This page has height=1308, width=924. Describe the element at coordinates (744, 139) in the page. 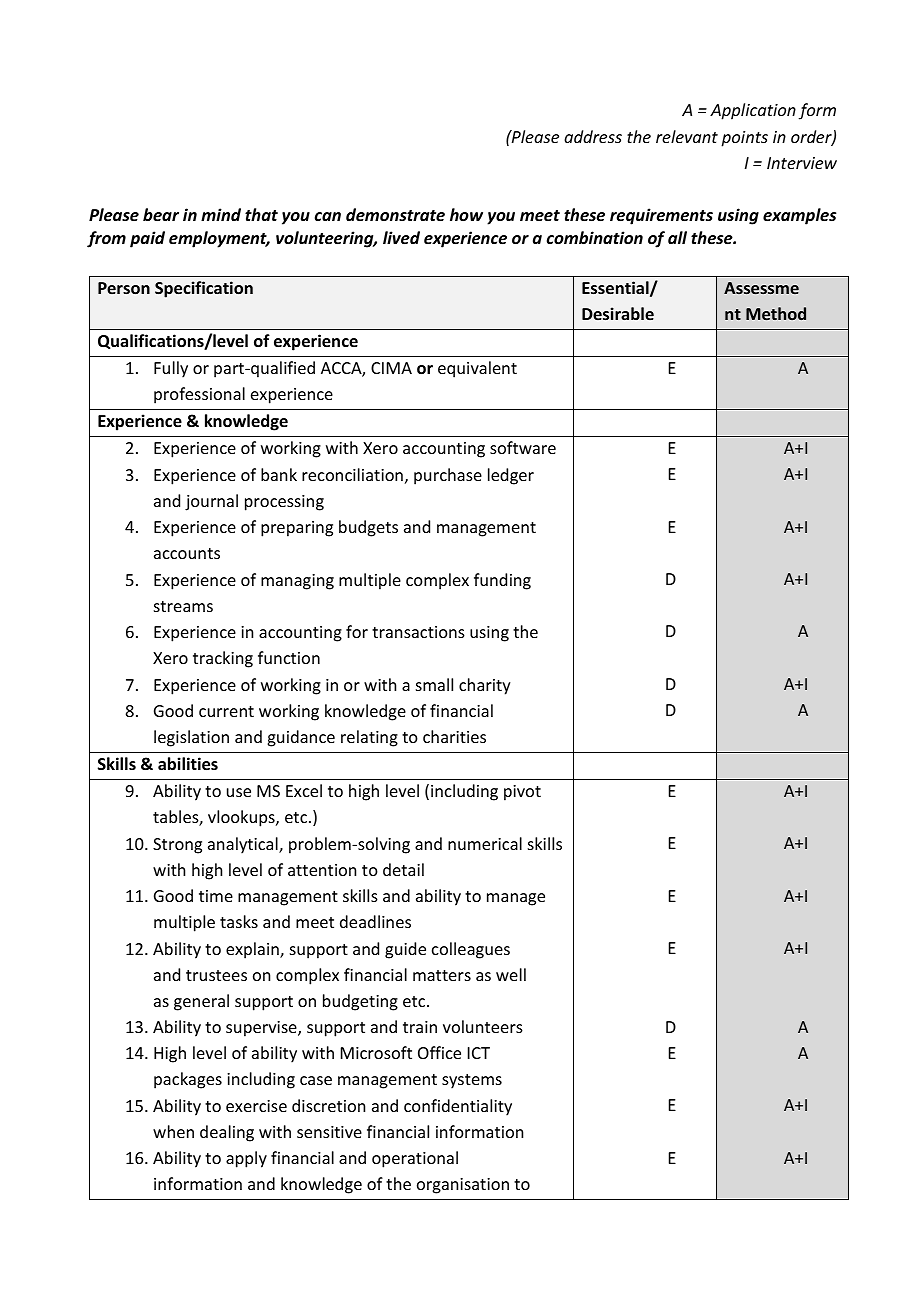

I see `points` at that location.
